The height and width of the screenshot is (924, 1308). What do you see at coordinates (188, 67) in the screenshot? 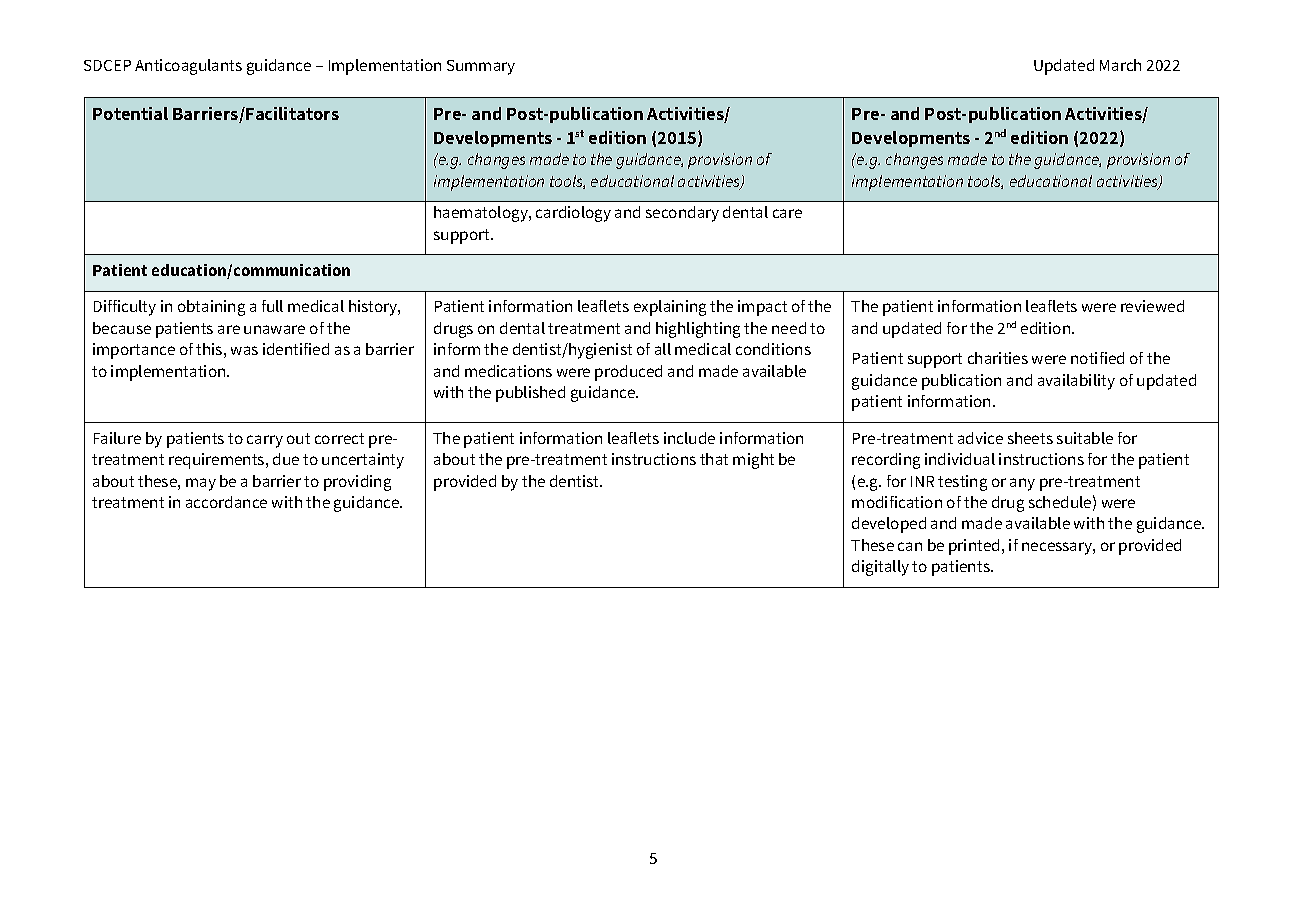
I see `Anticoagulants` at bounding box center [188, 67].
